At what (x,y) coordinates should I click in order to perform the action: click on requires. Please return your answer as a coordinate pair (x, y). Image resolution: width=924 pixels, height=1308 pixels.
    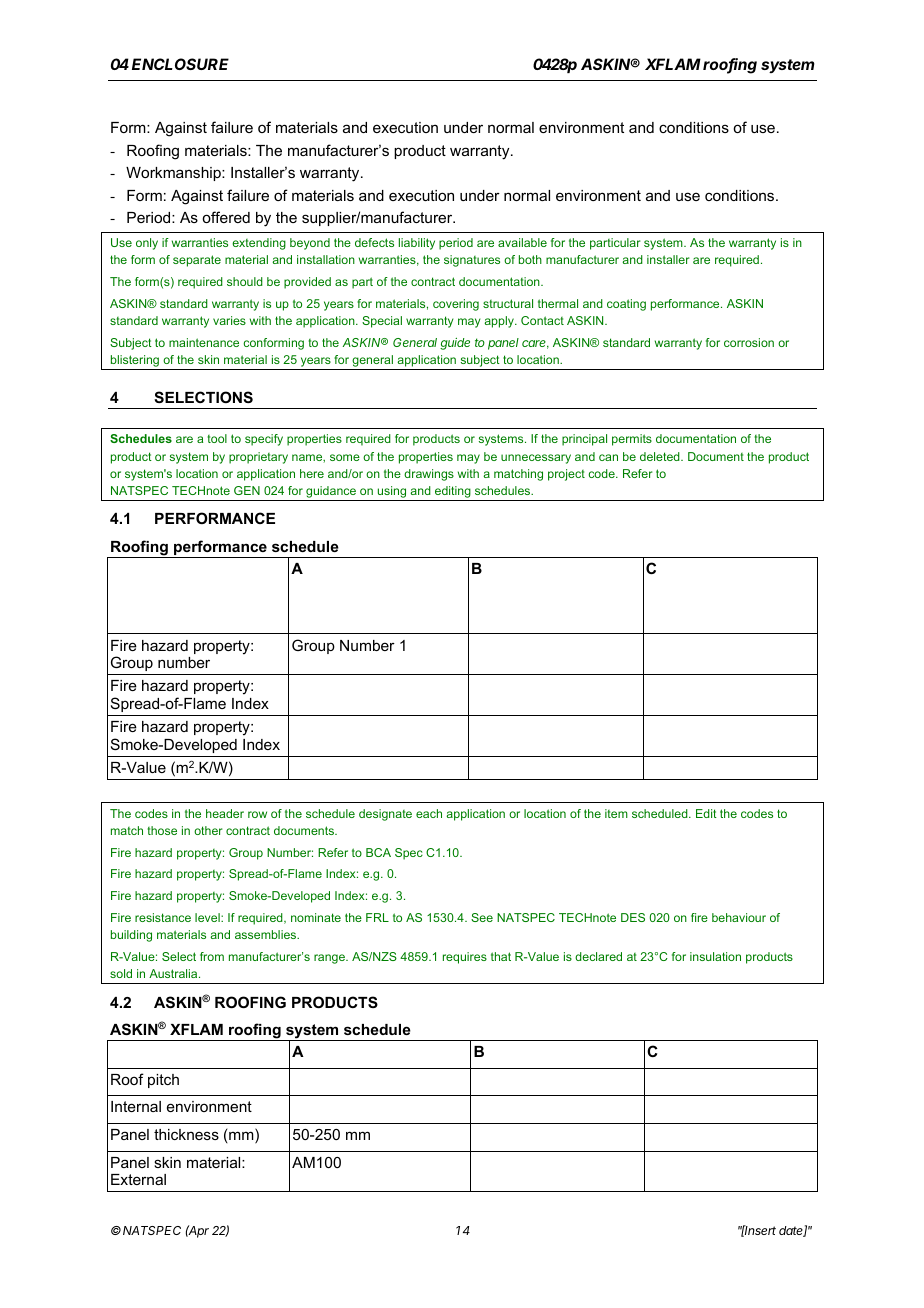
    Looking at the image, I should click on (465, 958).
